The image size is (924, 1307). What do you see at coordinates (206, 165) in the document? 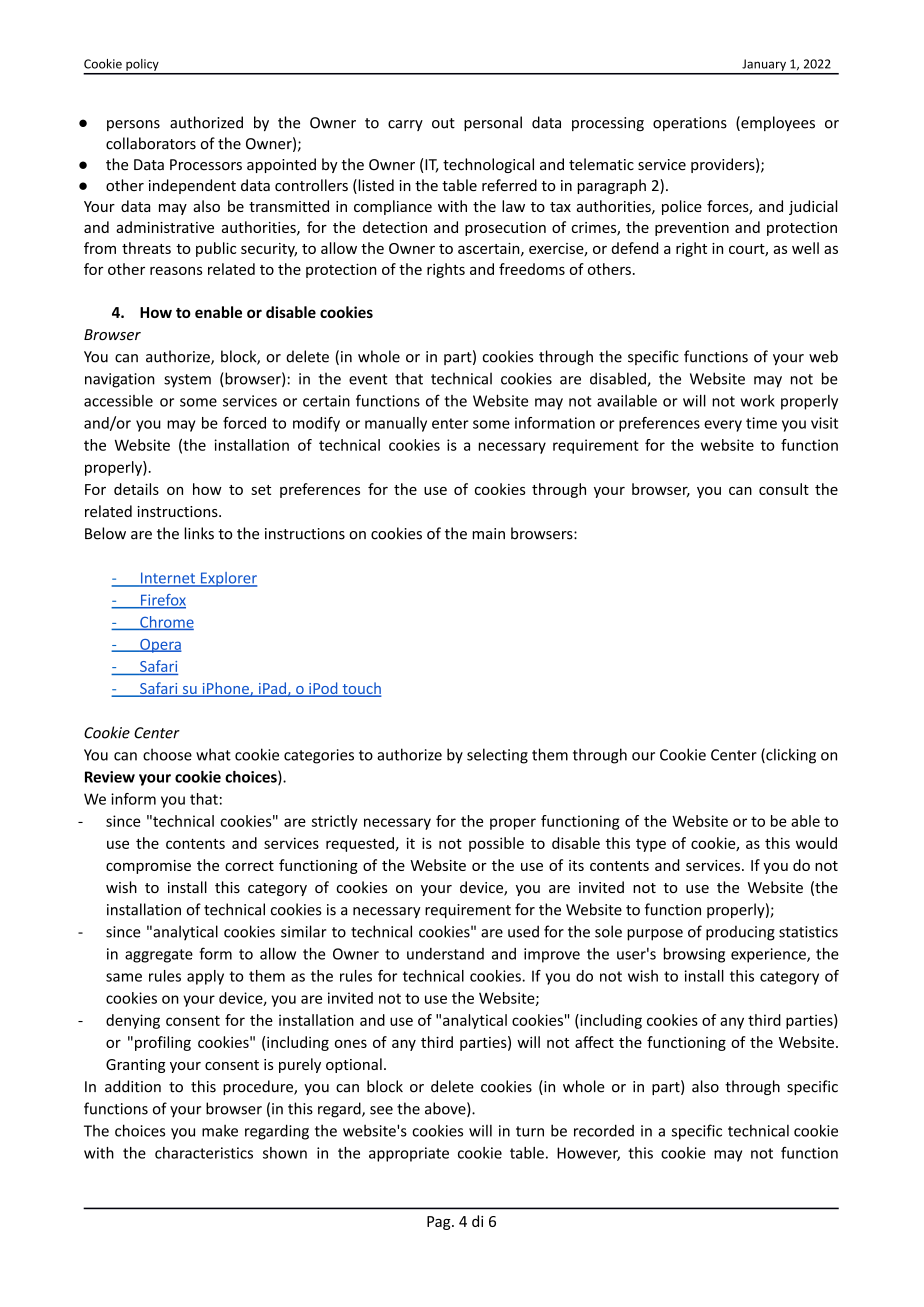
I see `Processors` at bounding box center [206, 165].
